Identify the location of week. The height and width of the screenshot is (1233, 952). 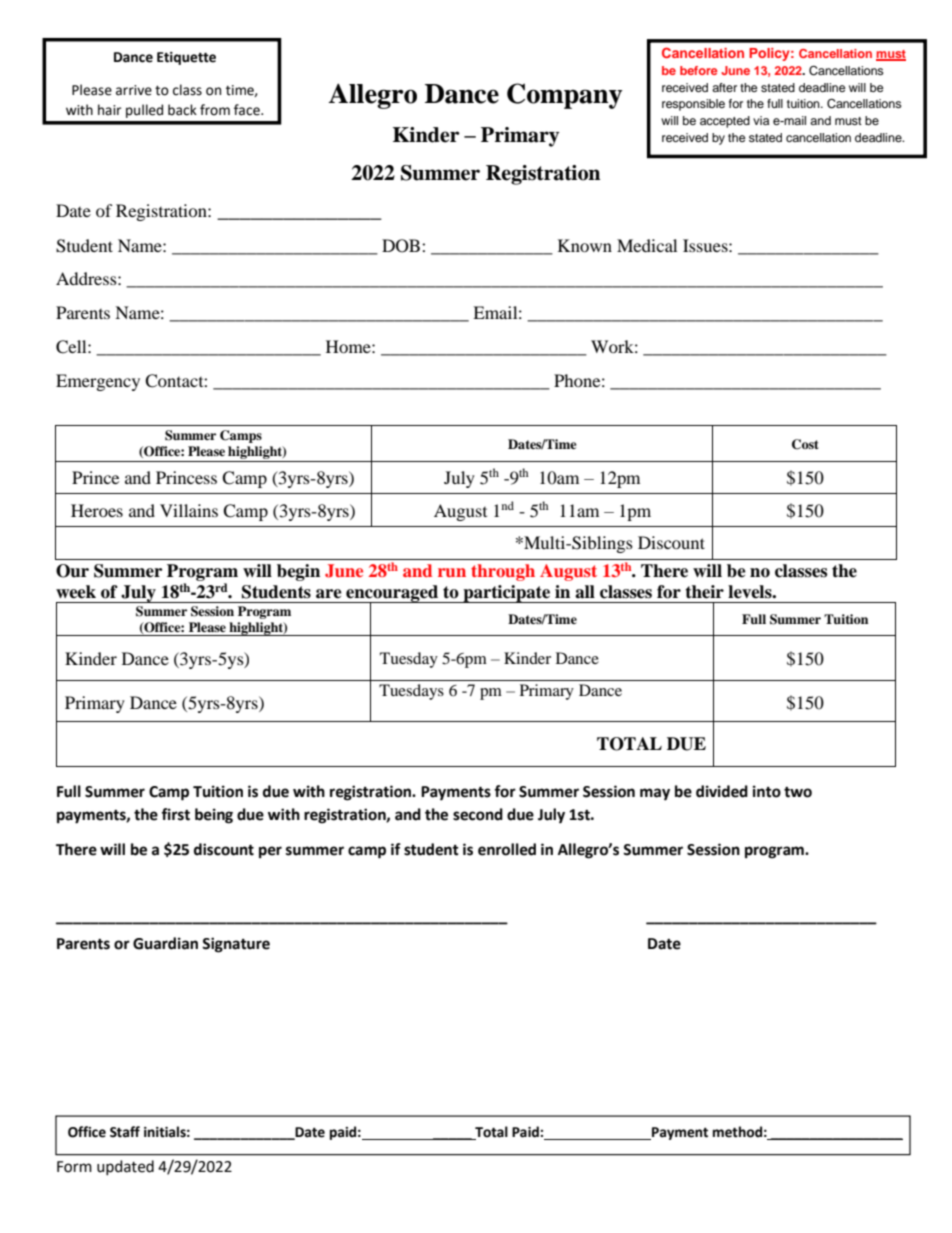
(76, 592).
